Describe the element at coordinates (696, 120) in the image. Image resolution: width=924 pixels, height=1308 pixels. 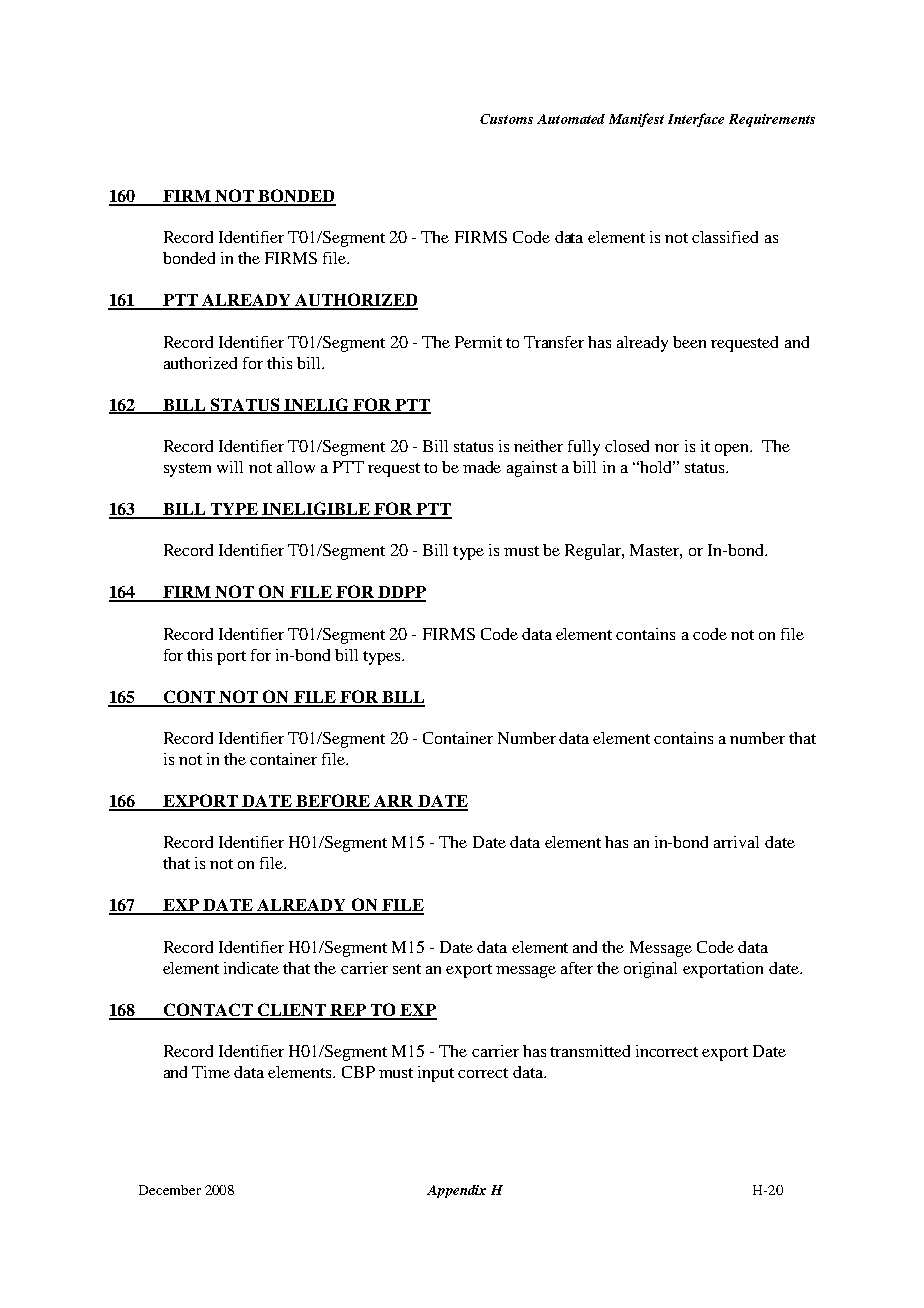
I see `Interface` at that location.
